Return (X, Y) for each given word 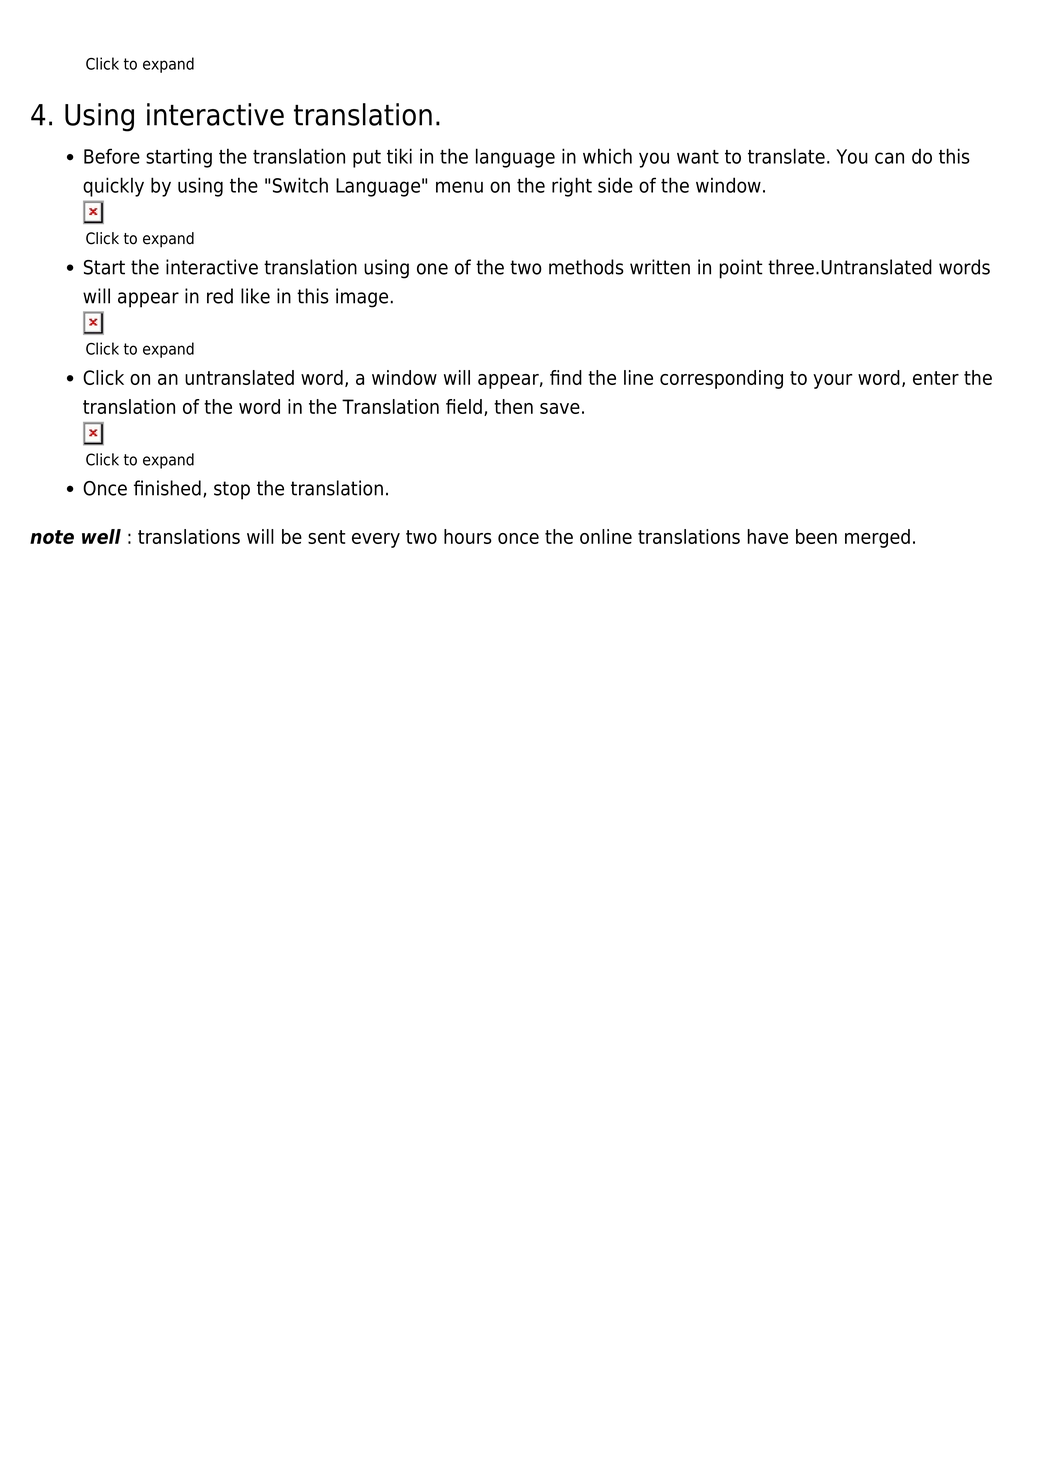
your (832, 381)
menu (459, 187)
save (560, 408)
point (741, 269)
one (432, 269)
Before (112, 156)
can (889, 158)
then (513, 406)
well (101, 536)
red (220, 296)
